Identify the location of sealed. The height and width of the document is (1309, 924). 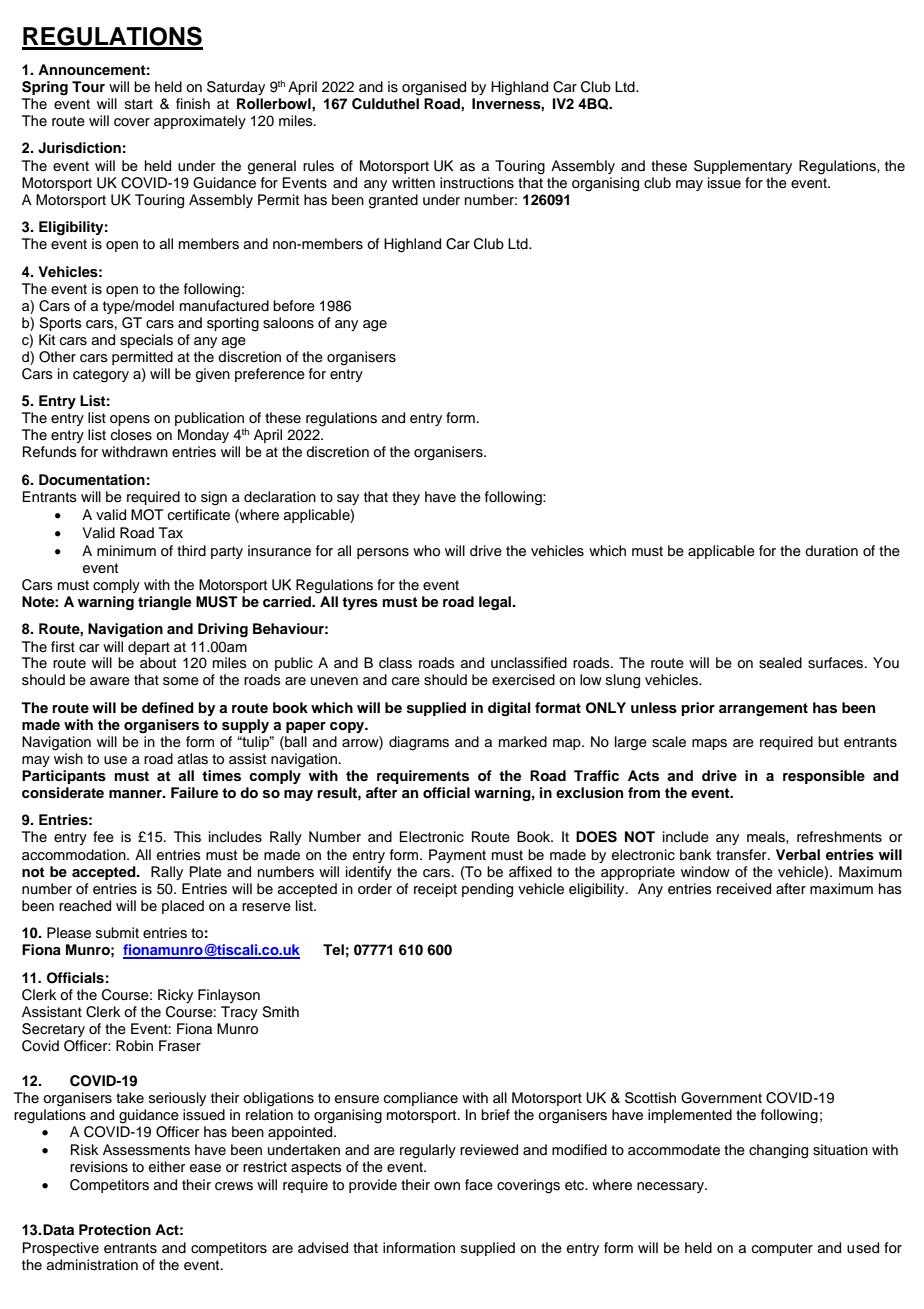
(780, 663).
